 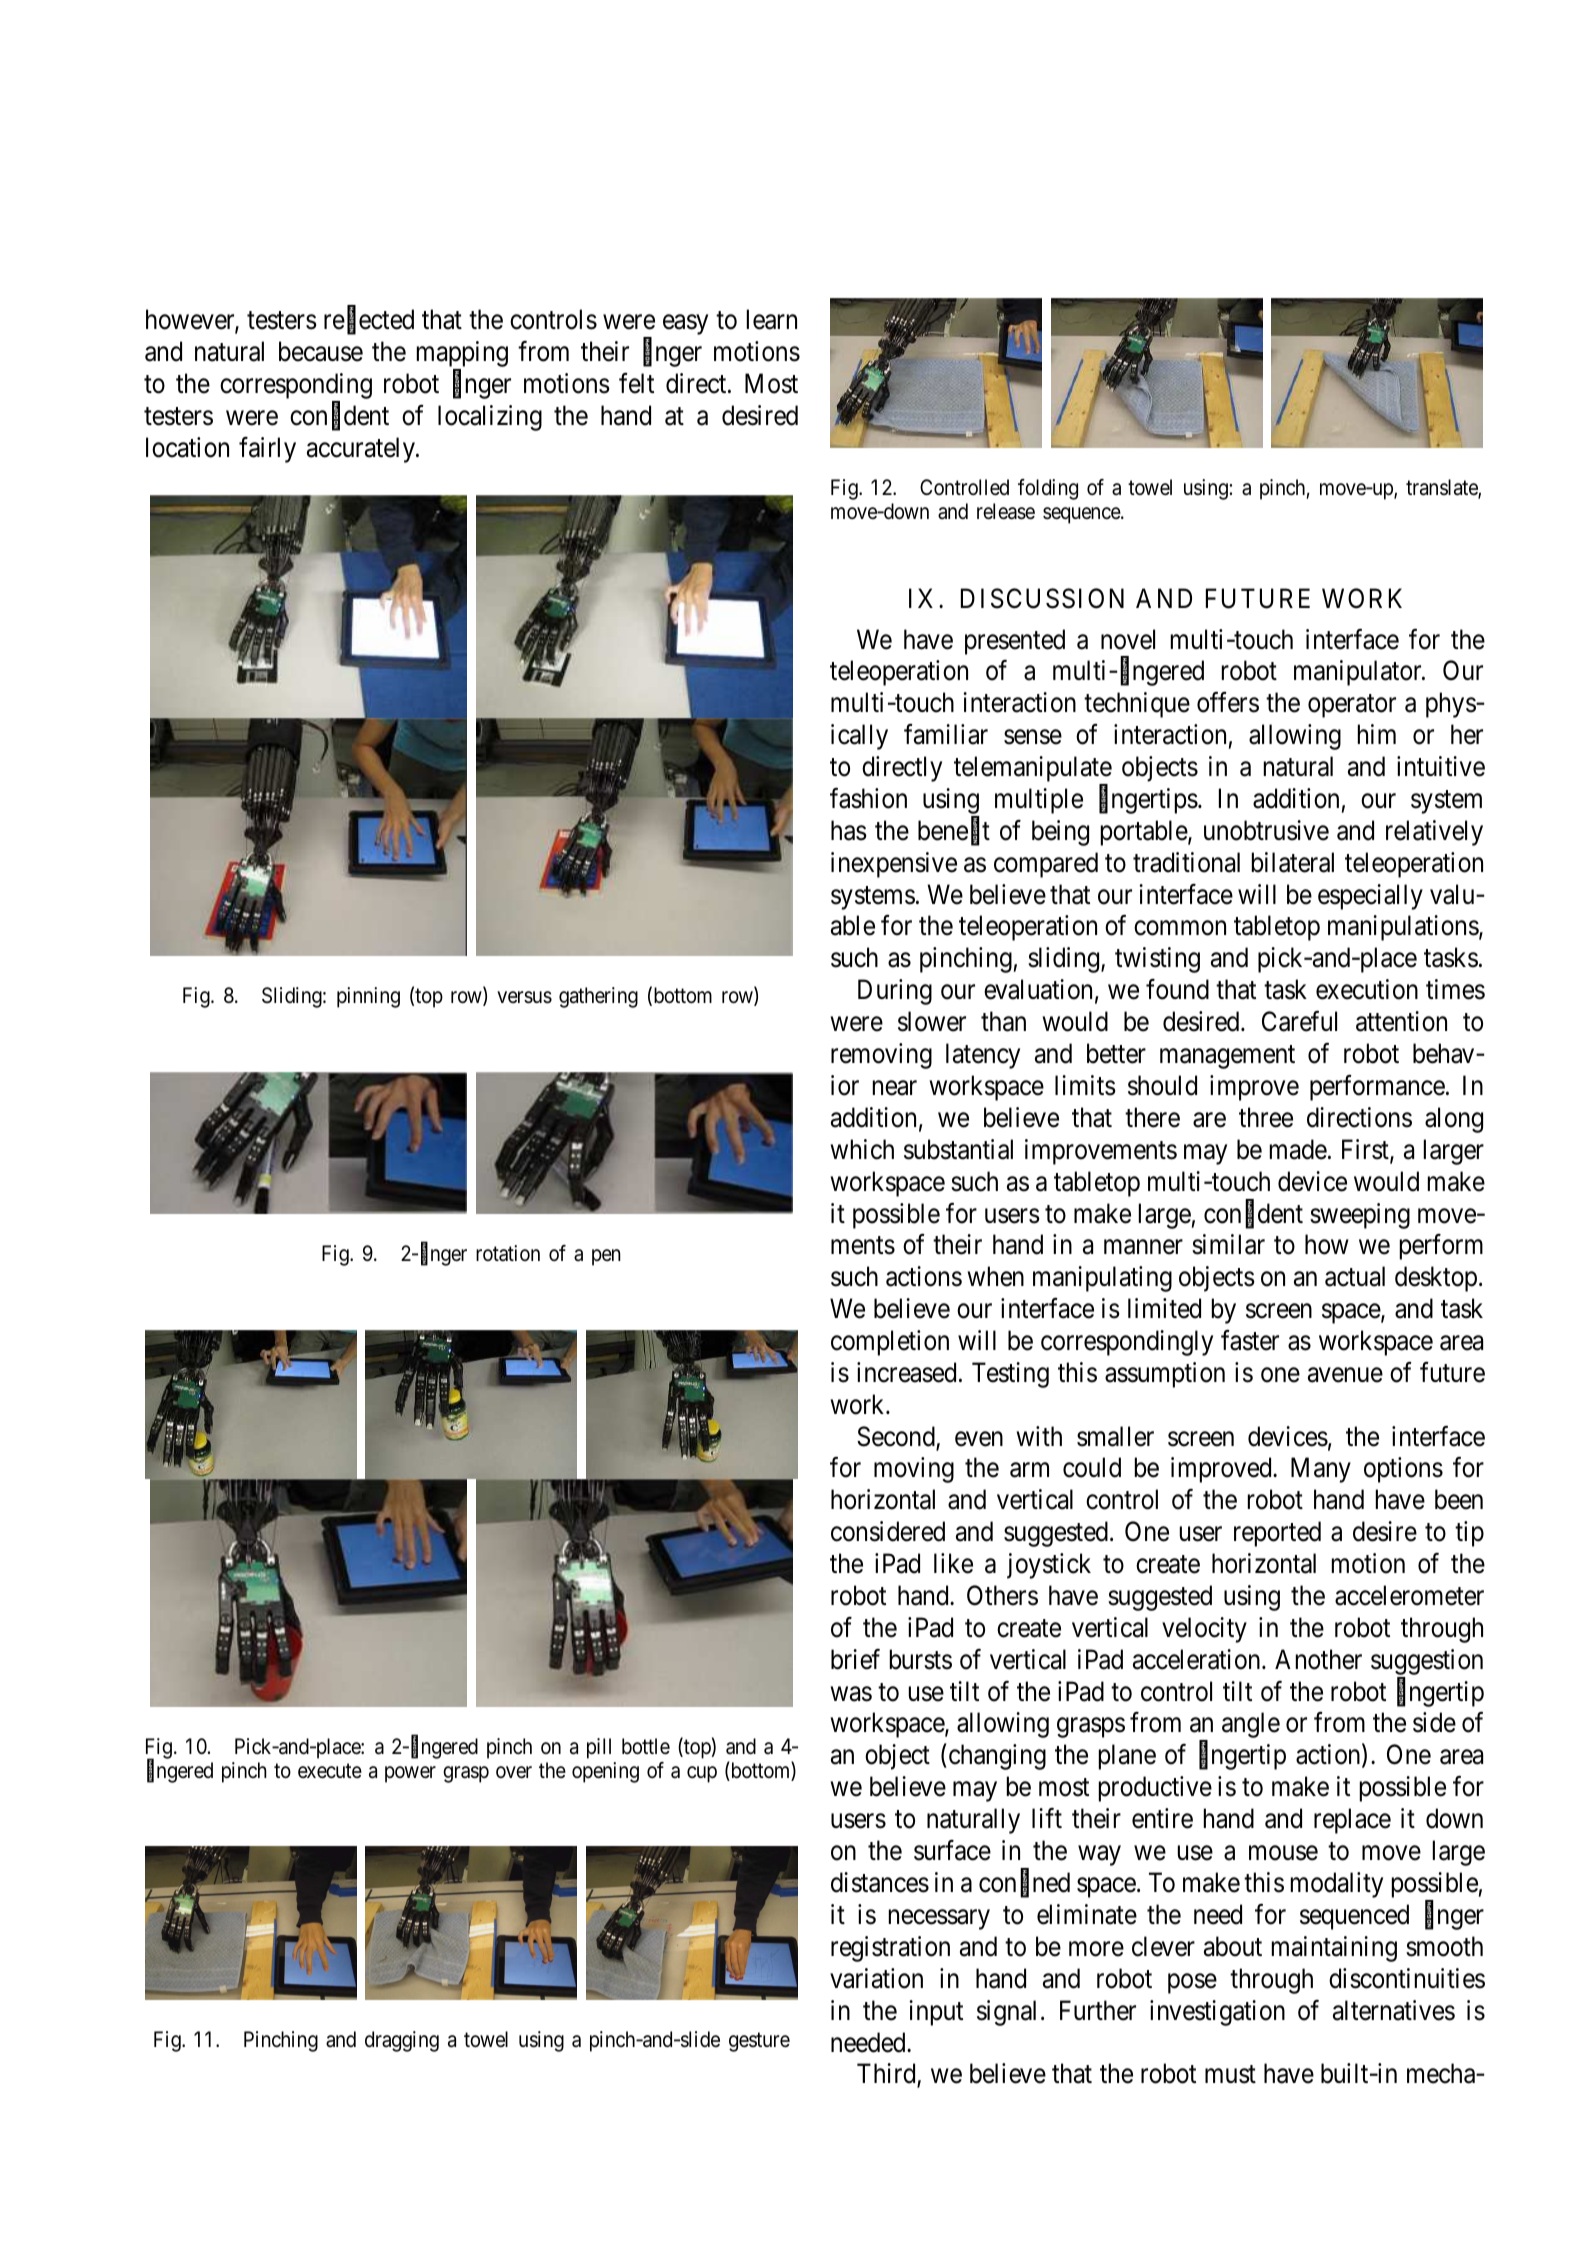 What do you see at coordinates (1318, 1659) in the document?
I see `Another` at bounding box center [1318, 1659].
